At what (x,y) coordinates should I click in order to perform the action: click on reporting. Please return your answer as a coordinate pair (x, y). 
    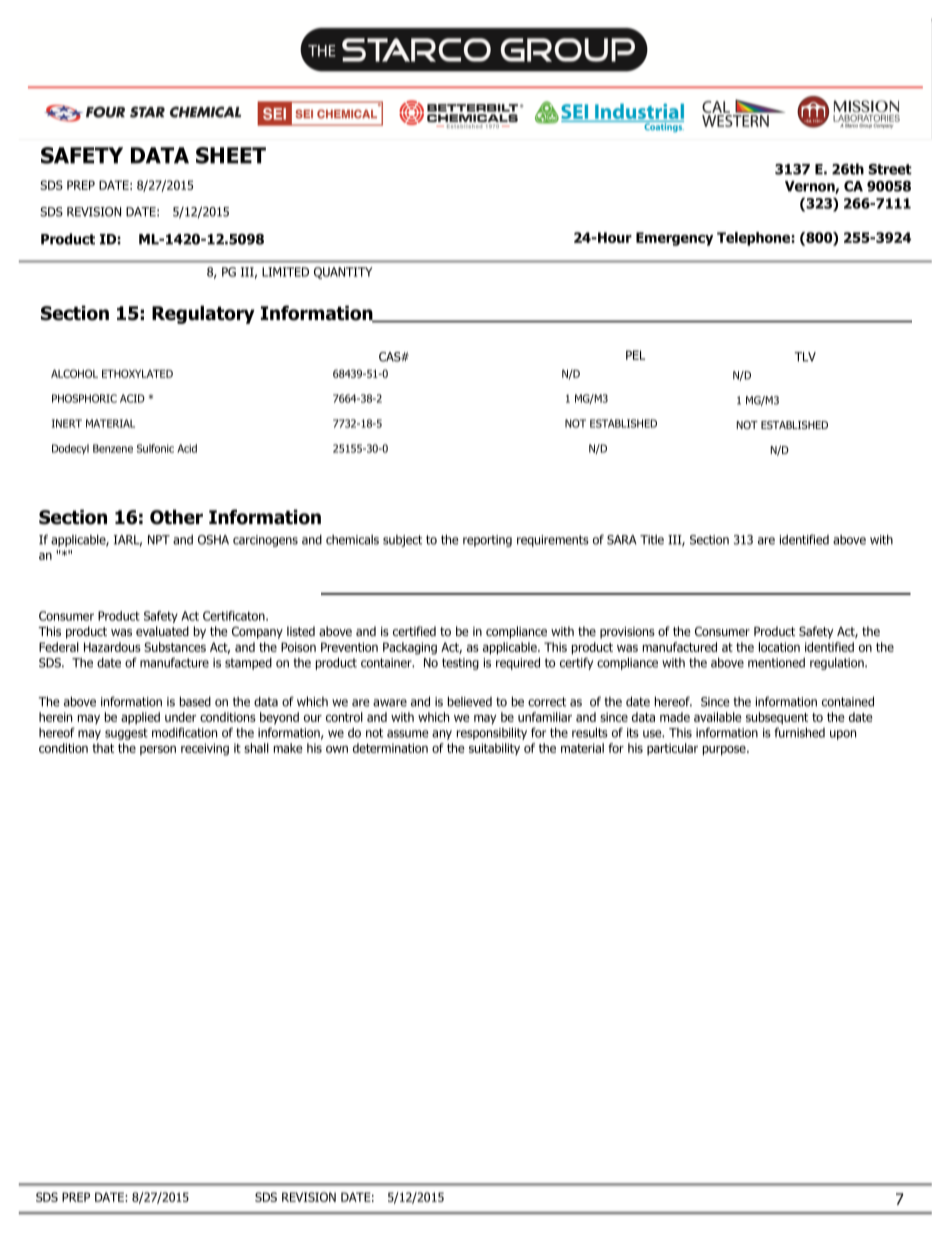
    Looking at the image, I should click on (487, 541).
